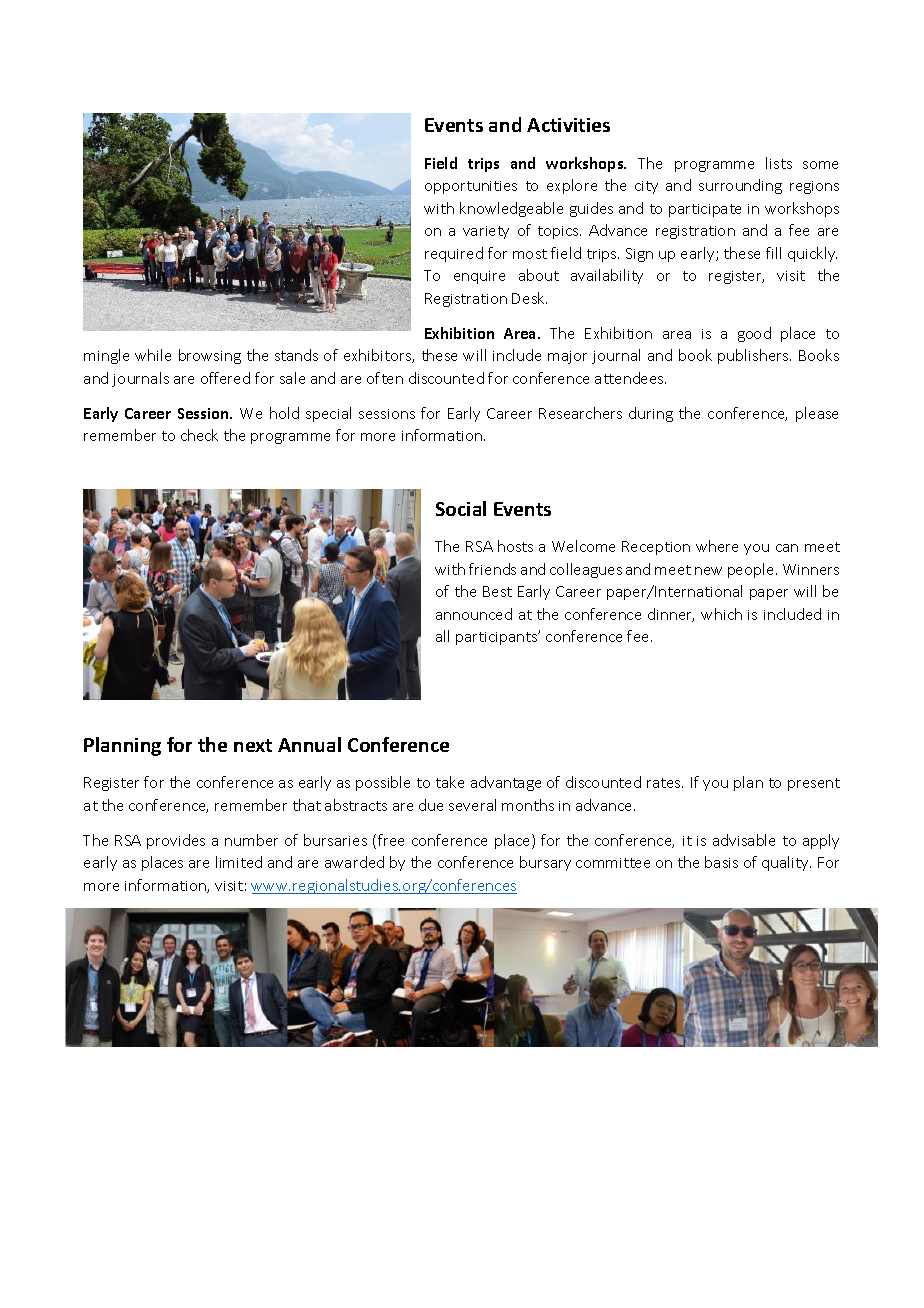  Describe the element at coordinates (779, 163) in the screenshot. I see `lists` at that location.
